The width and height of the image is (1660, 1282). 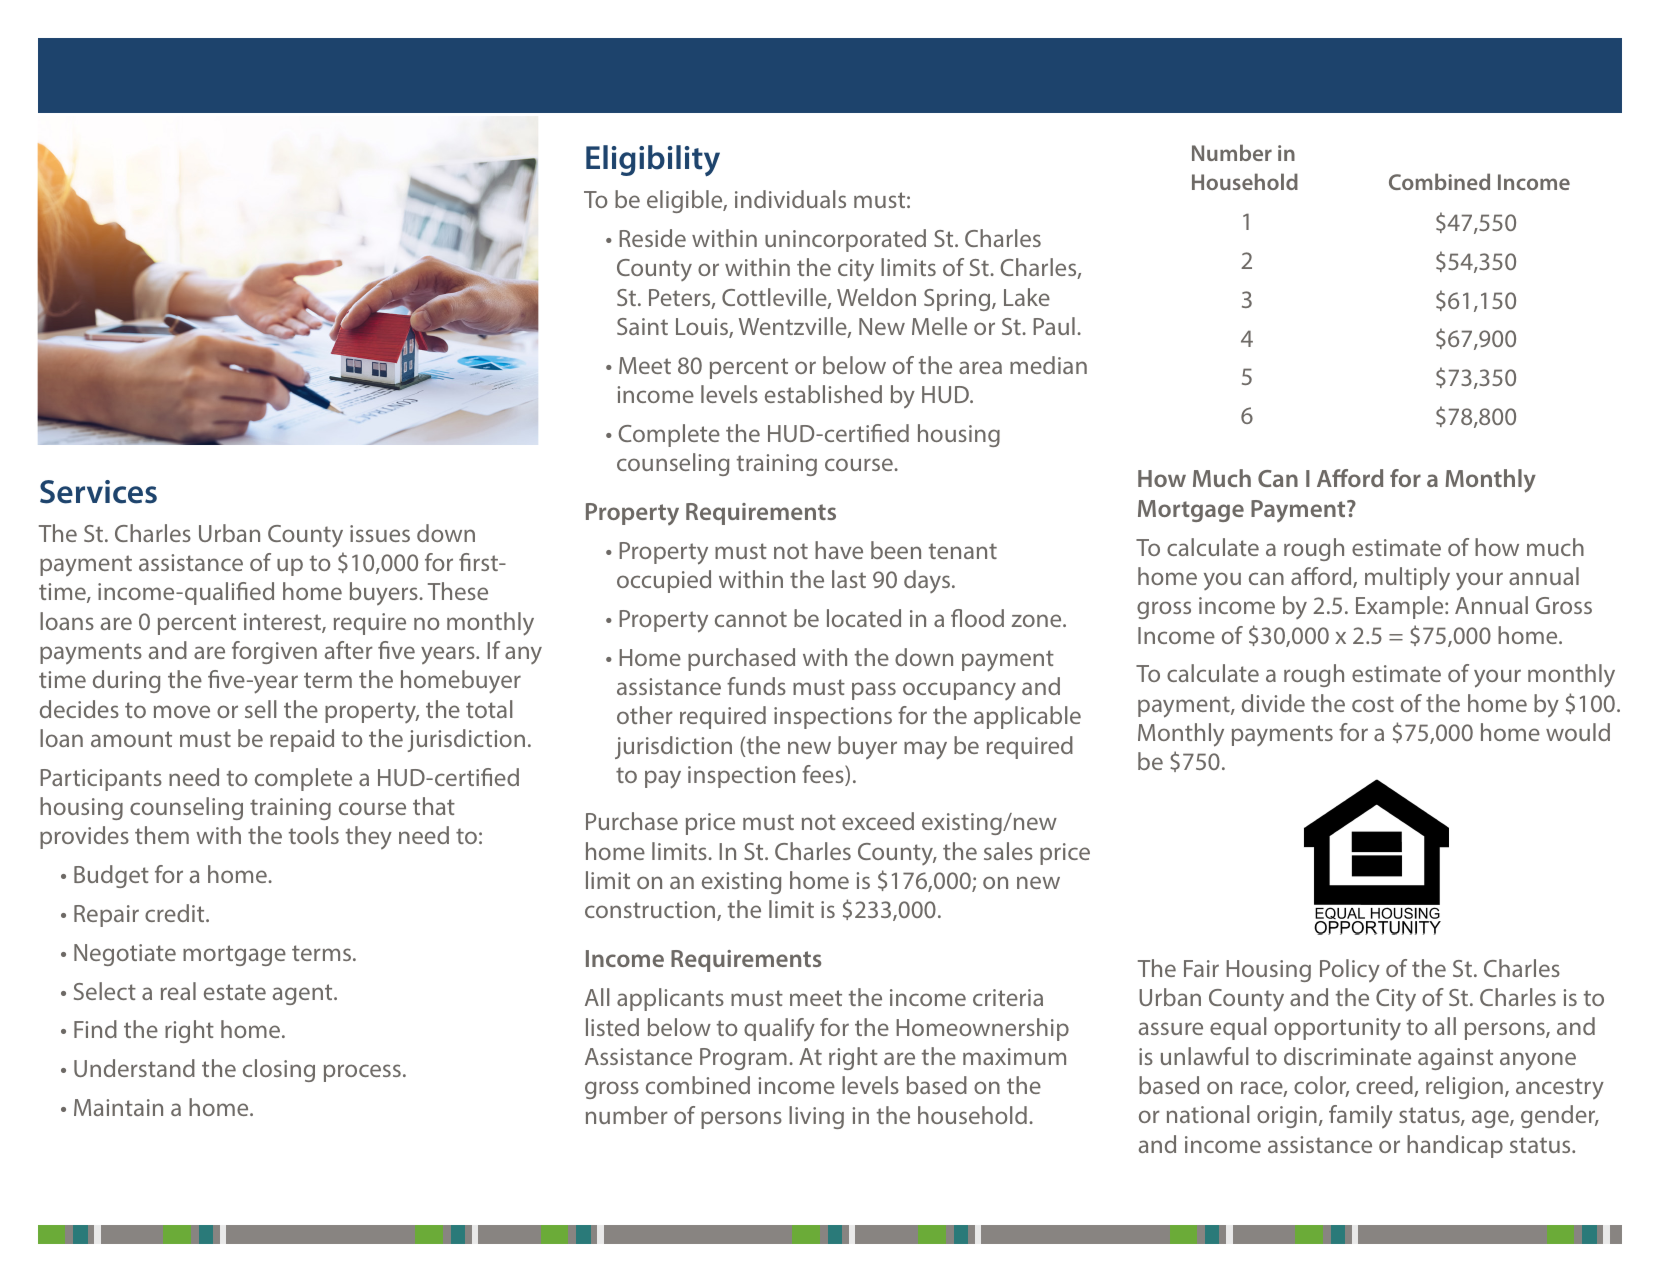 What do you see at coordinates (790, 199) in the image?
I see `individuals` at bounding box center [790, 199].
